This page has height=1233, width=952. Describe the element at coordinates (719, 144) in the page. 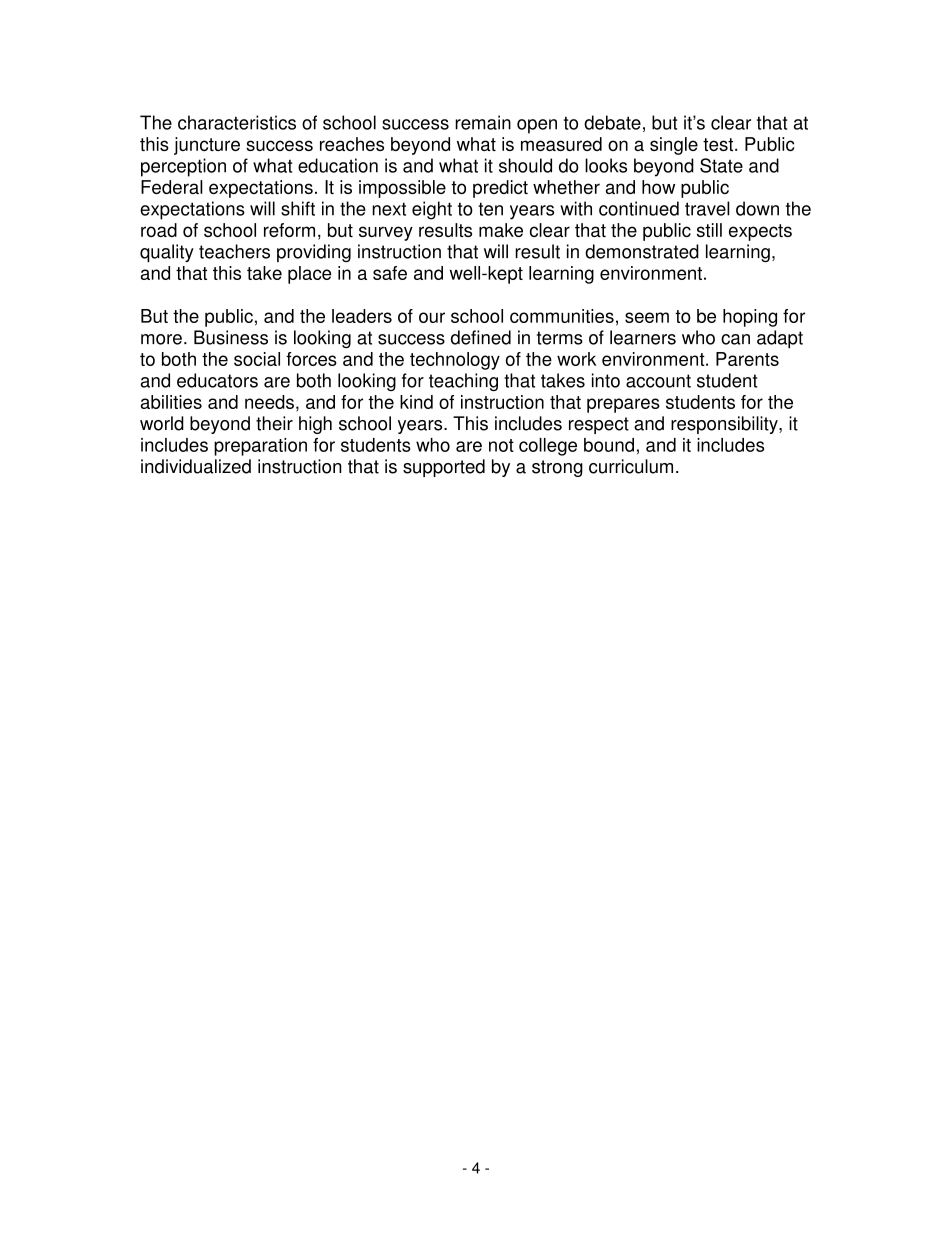

I see `test` at that location.
